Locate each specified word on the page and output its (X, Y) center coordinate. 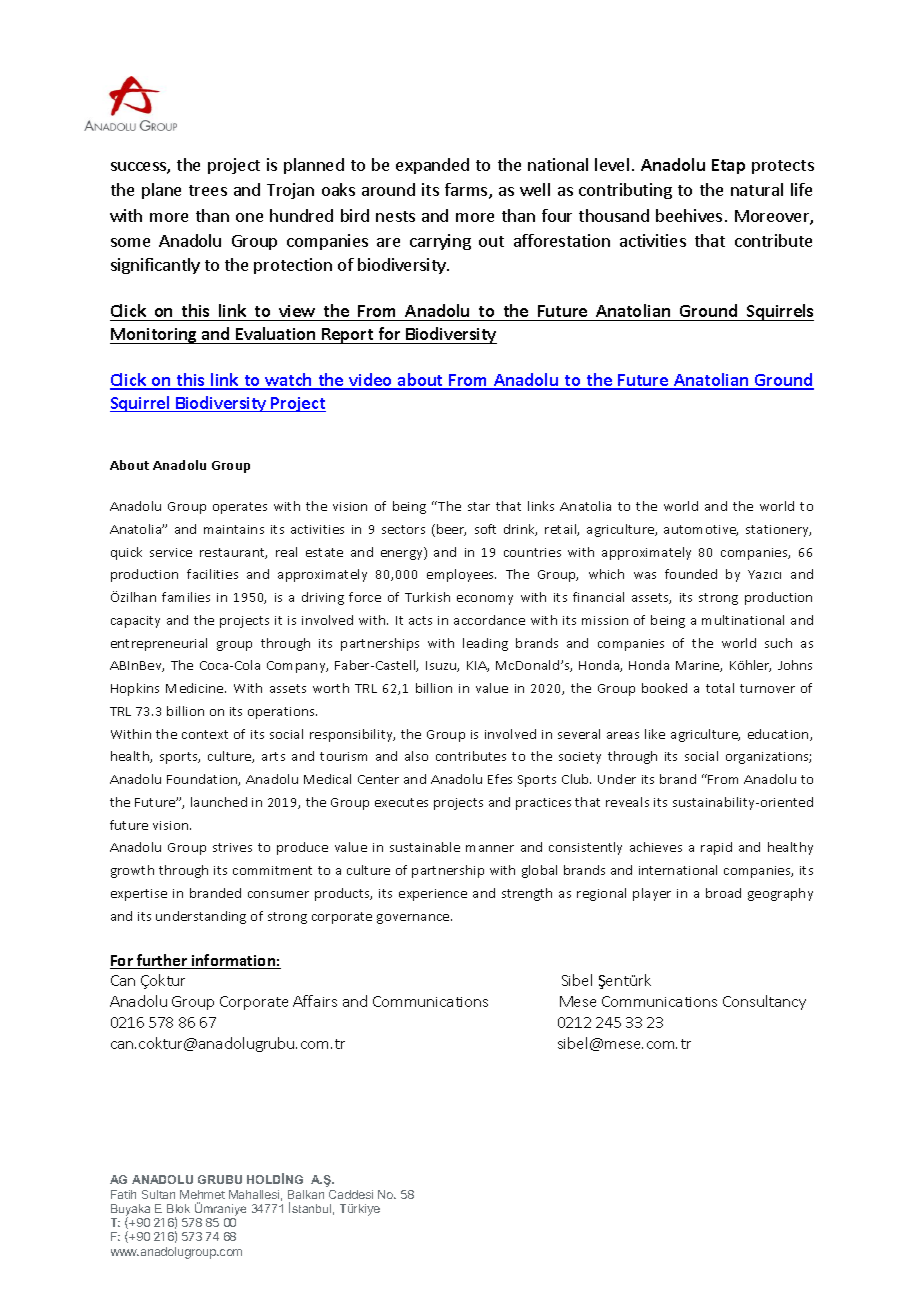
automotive (701, 530)
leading (485, 644)
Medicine (196, 688)
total (720, 688)
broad (723, 893)
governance (414, 919)
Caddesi (351, 1194)
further (162, 961)
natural (757, 189)
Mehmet (202, 1194)
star (479, 506)
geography (780, 894)
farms (467, 191)
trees (208, 190)
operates (240, 508)
